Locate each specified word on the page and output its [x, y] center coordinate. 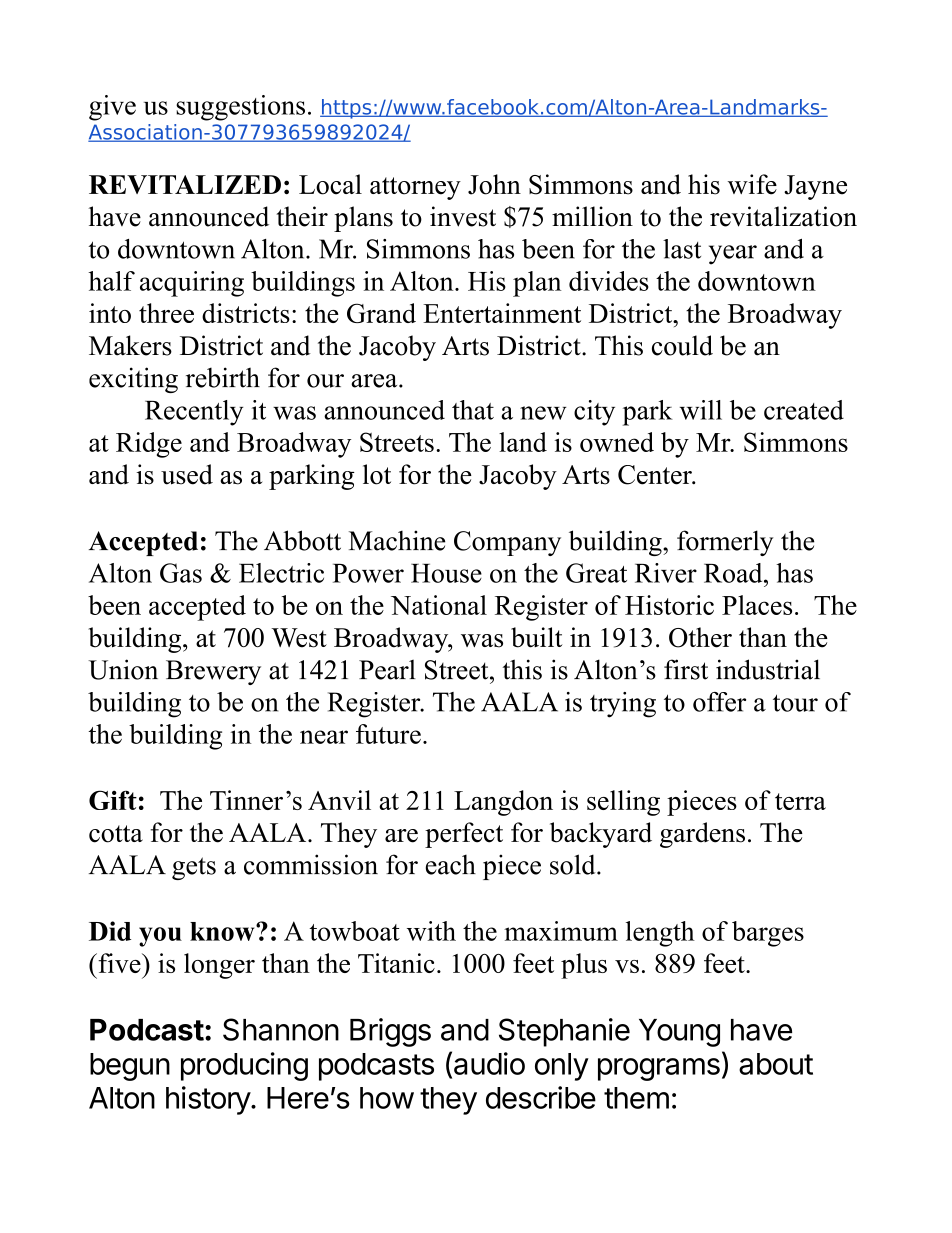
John [494, 184]
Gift [113, 800]
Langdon [503, 803]
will [701, 410]
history [209, 1100]
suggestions [240, 108]
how [387, 1098]
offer [719, 702]
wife [752, 184]
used [187, 474]
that [473, 410]
